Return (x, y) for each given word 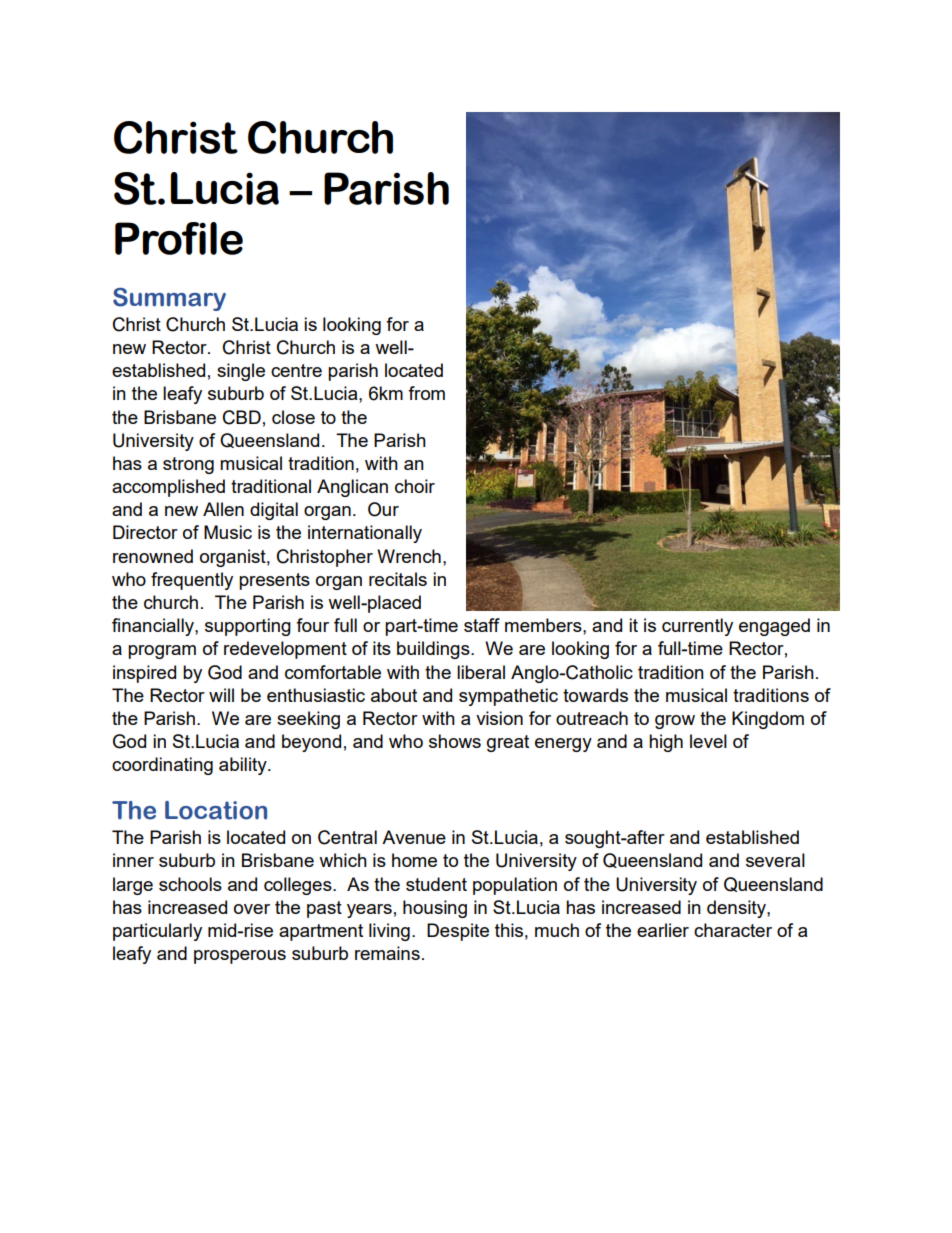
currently (697, 627)
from (426, 393)
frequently (192, 581)
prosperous (240, 957)
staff (482, 625)
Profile (179, 238)
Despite (458, 932)
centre (296, 370)
